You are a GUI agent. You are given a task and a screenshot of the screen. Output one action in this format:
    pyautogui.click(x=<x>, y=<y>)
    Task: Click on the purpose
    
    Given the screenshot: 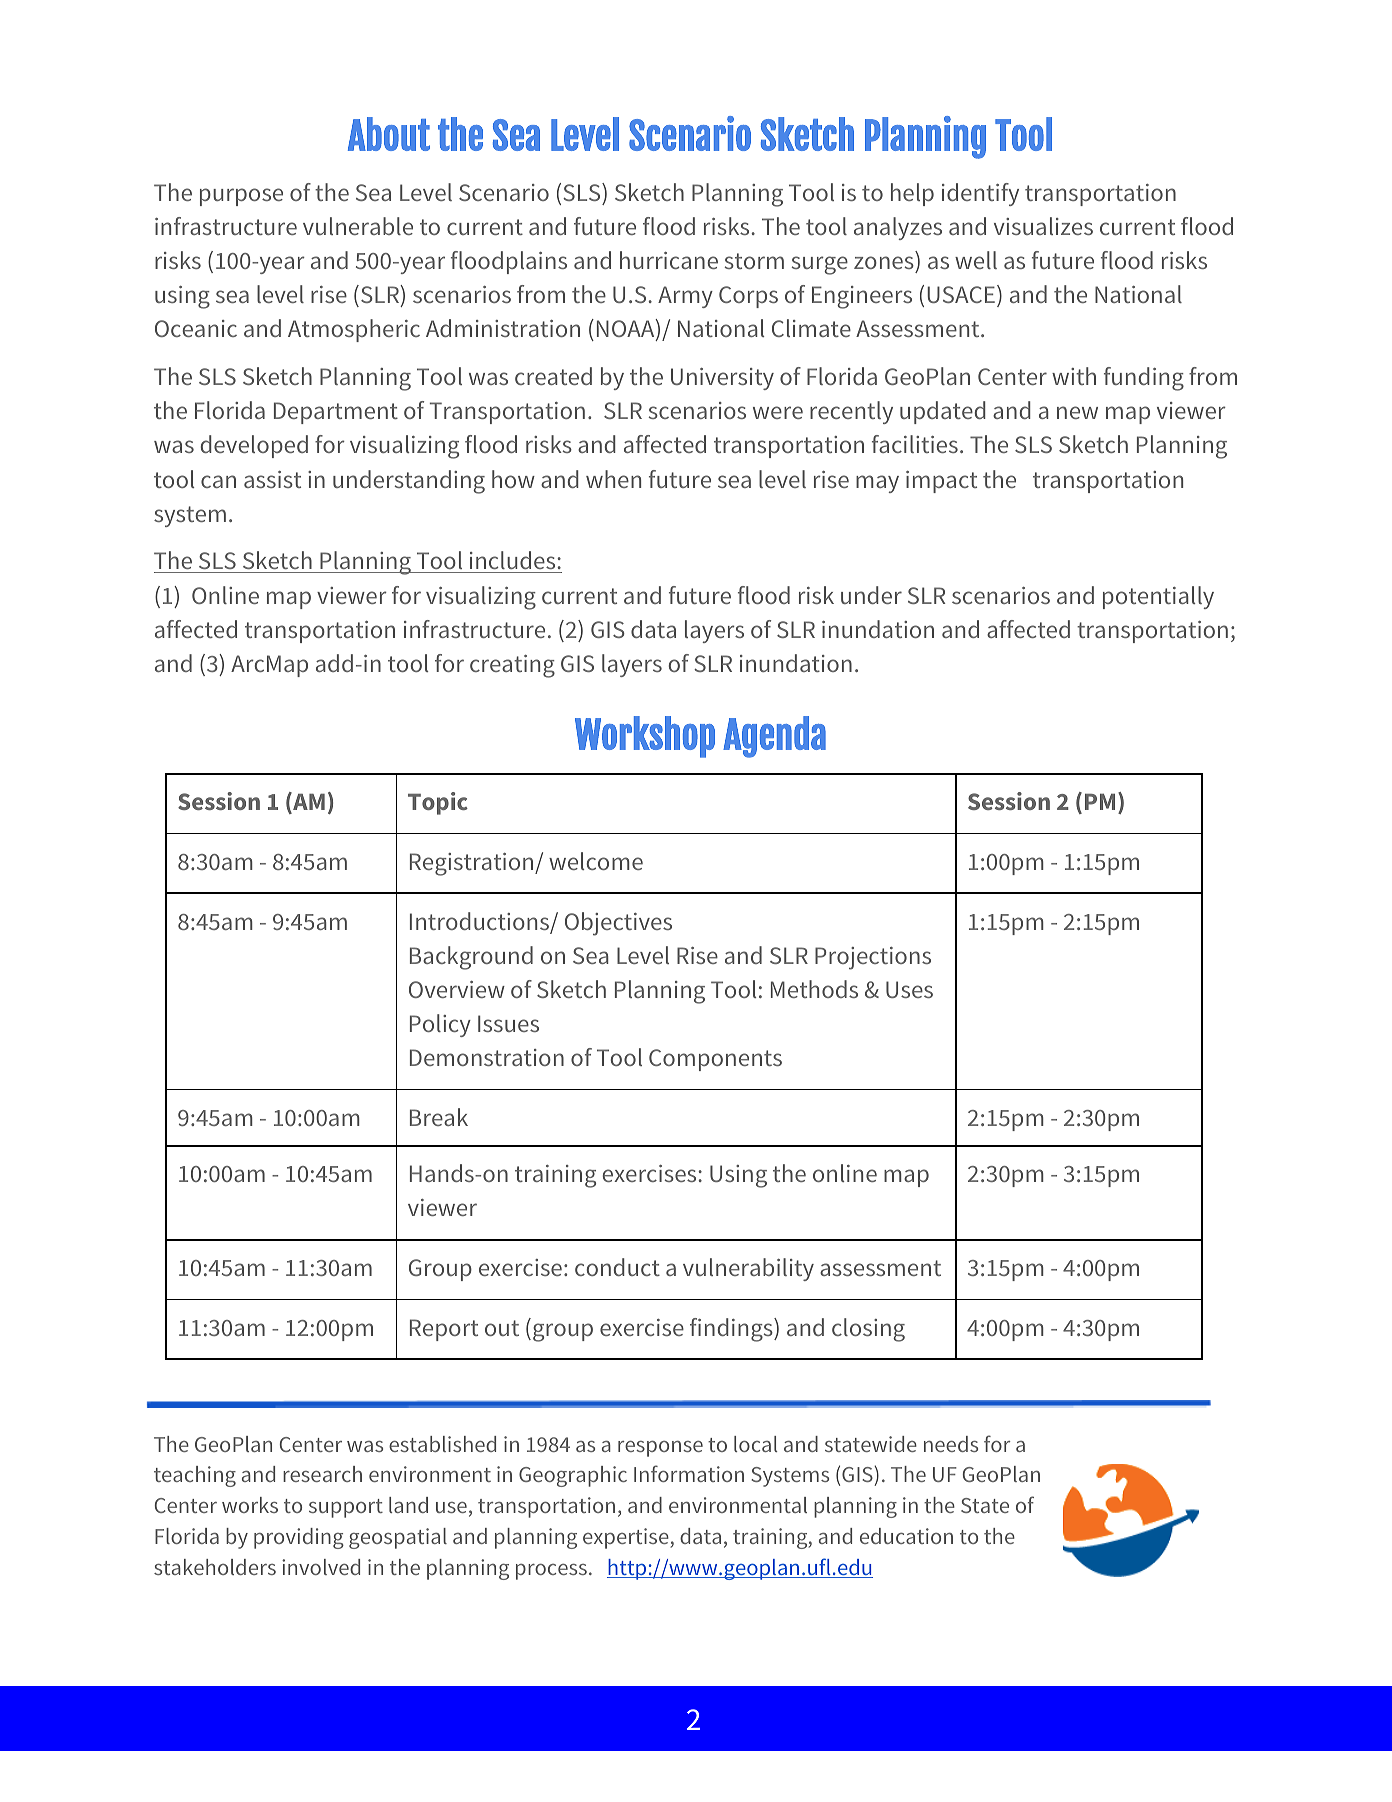 What is the action you would take?
    pyautogui.click(x=241, y=197)
